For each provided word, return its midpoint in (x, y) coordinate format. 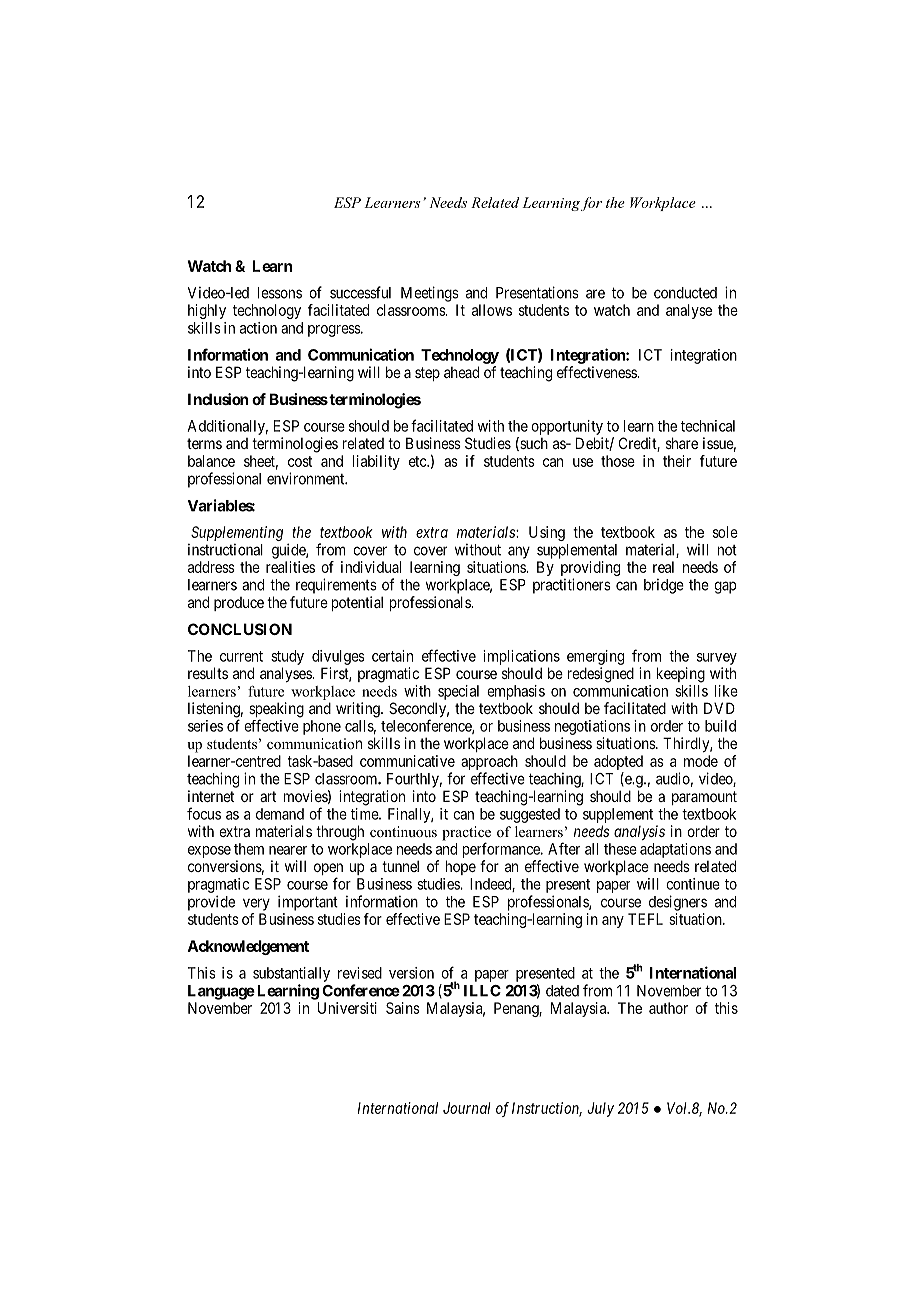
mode (701, 761)
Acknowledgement (248, 947)
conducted (685, 293)
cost (300, 461)
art (268, 796)
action (258, 328)
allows (492, 310)
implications (521, 657)
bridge (664, 586)
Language (221, 992)
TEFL (645, 919)
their (677, 461)
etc (418, 461)
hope (461, 867)
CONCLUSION (240, 629)
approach (489, 762)
